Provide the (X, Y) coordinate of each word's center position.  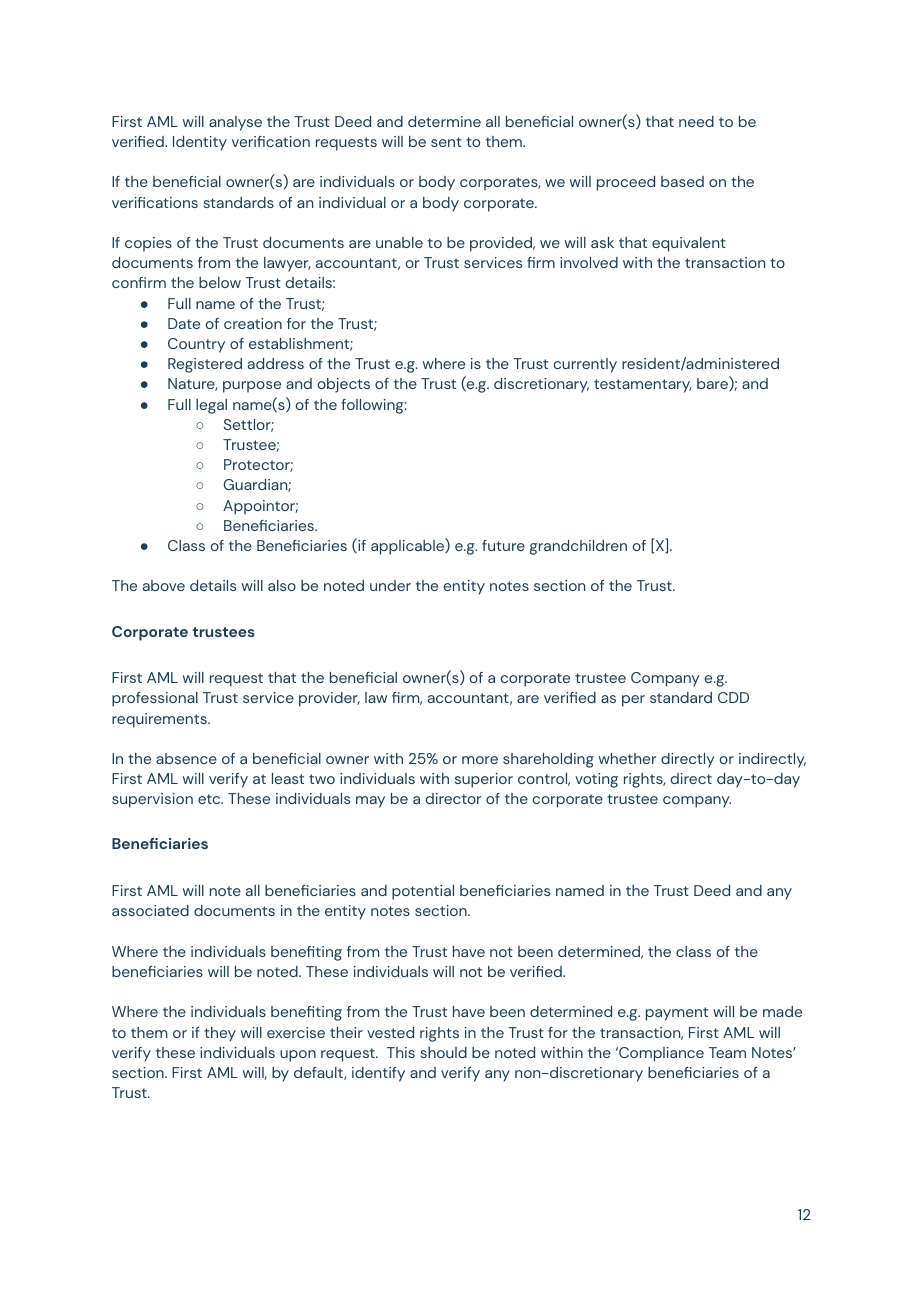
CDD (733, 697)
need (696, 121)
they (220, 1034)
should (443, 1052)
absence (186, 758)
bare (713, 383)
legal (211, 406)
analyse (235, 123)
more (480, 760)
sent (446, 142)
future (503, 545)
